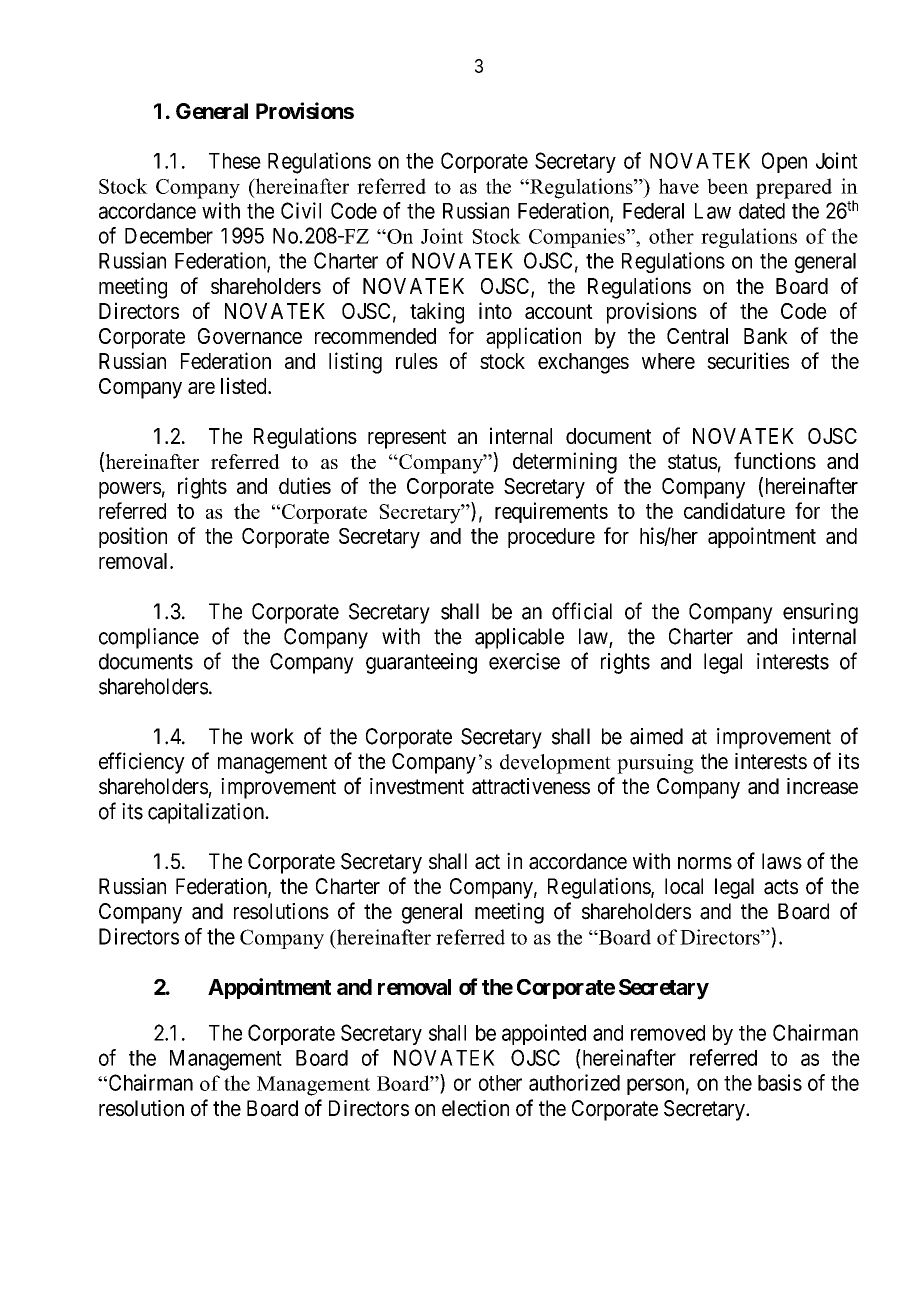 Image resolution: width=924 pixels, height=1308 pixels. Describe the element at coordinates (578, 238) in the screenshot. I see `Companies` at that location.
